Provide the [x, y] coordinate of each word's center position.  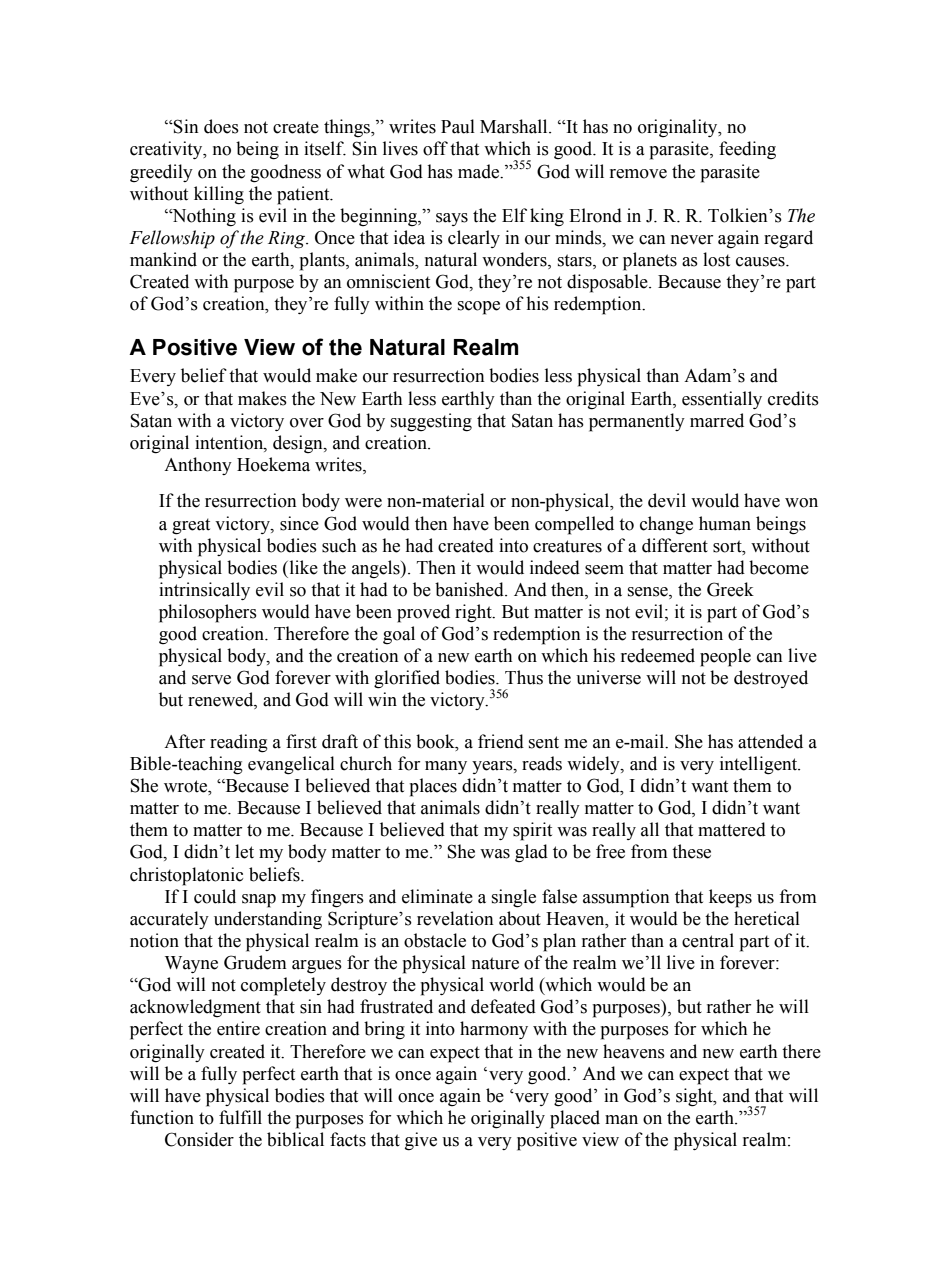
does [221, 126]
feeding [747, 150]
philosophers [208, 613]
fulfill [240, 1117]
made [479, 171]
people [725, 657]
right [474, 613]
